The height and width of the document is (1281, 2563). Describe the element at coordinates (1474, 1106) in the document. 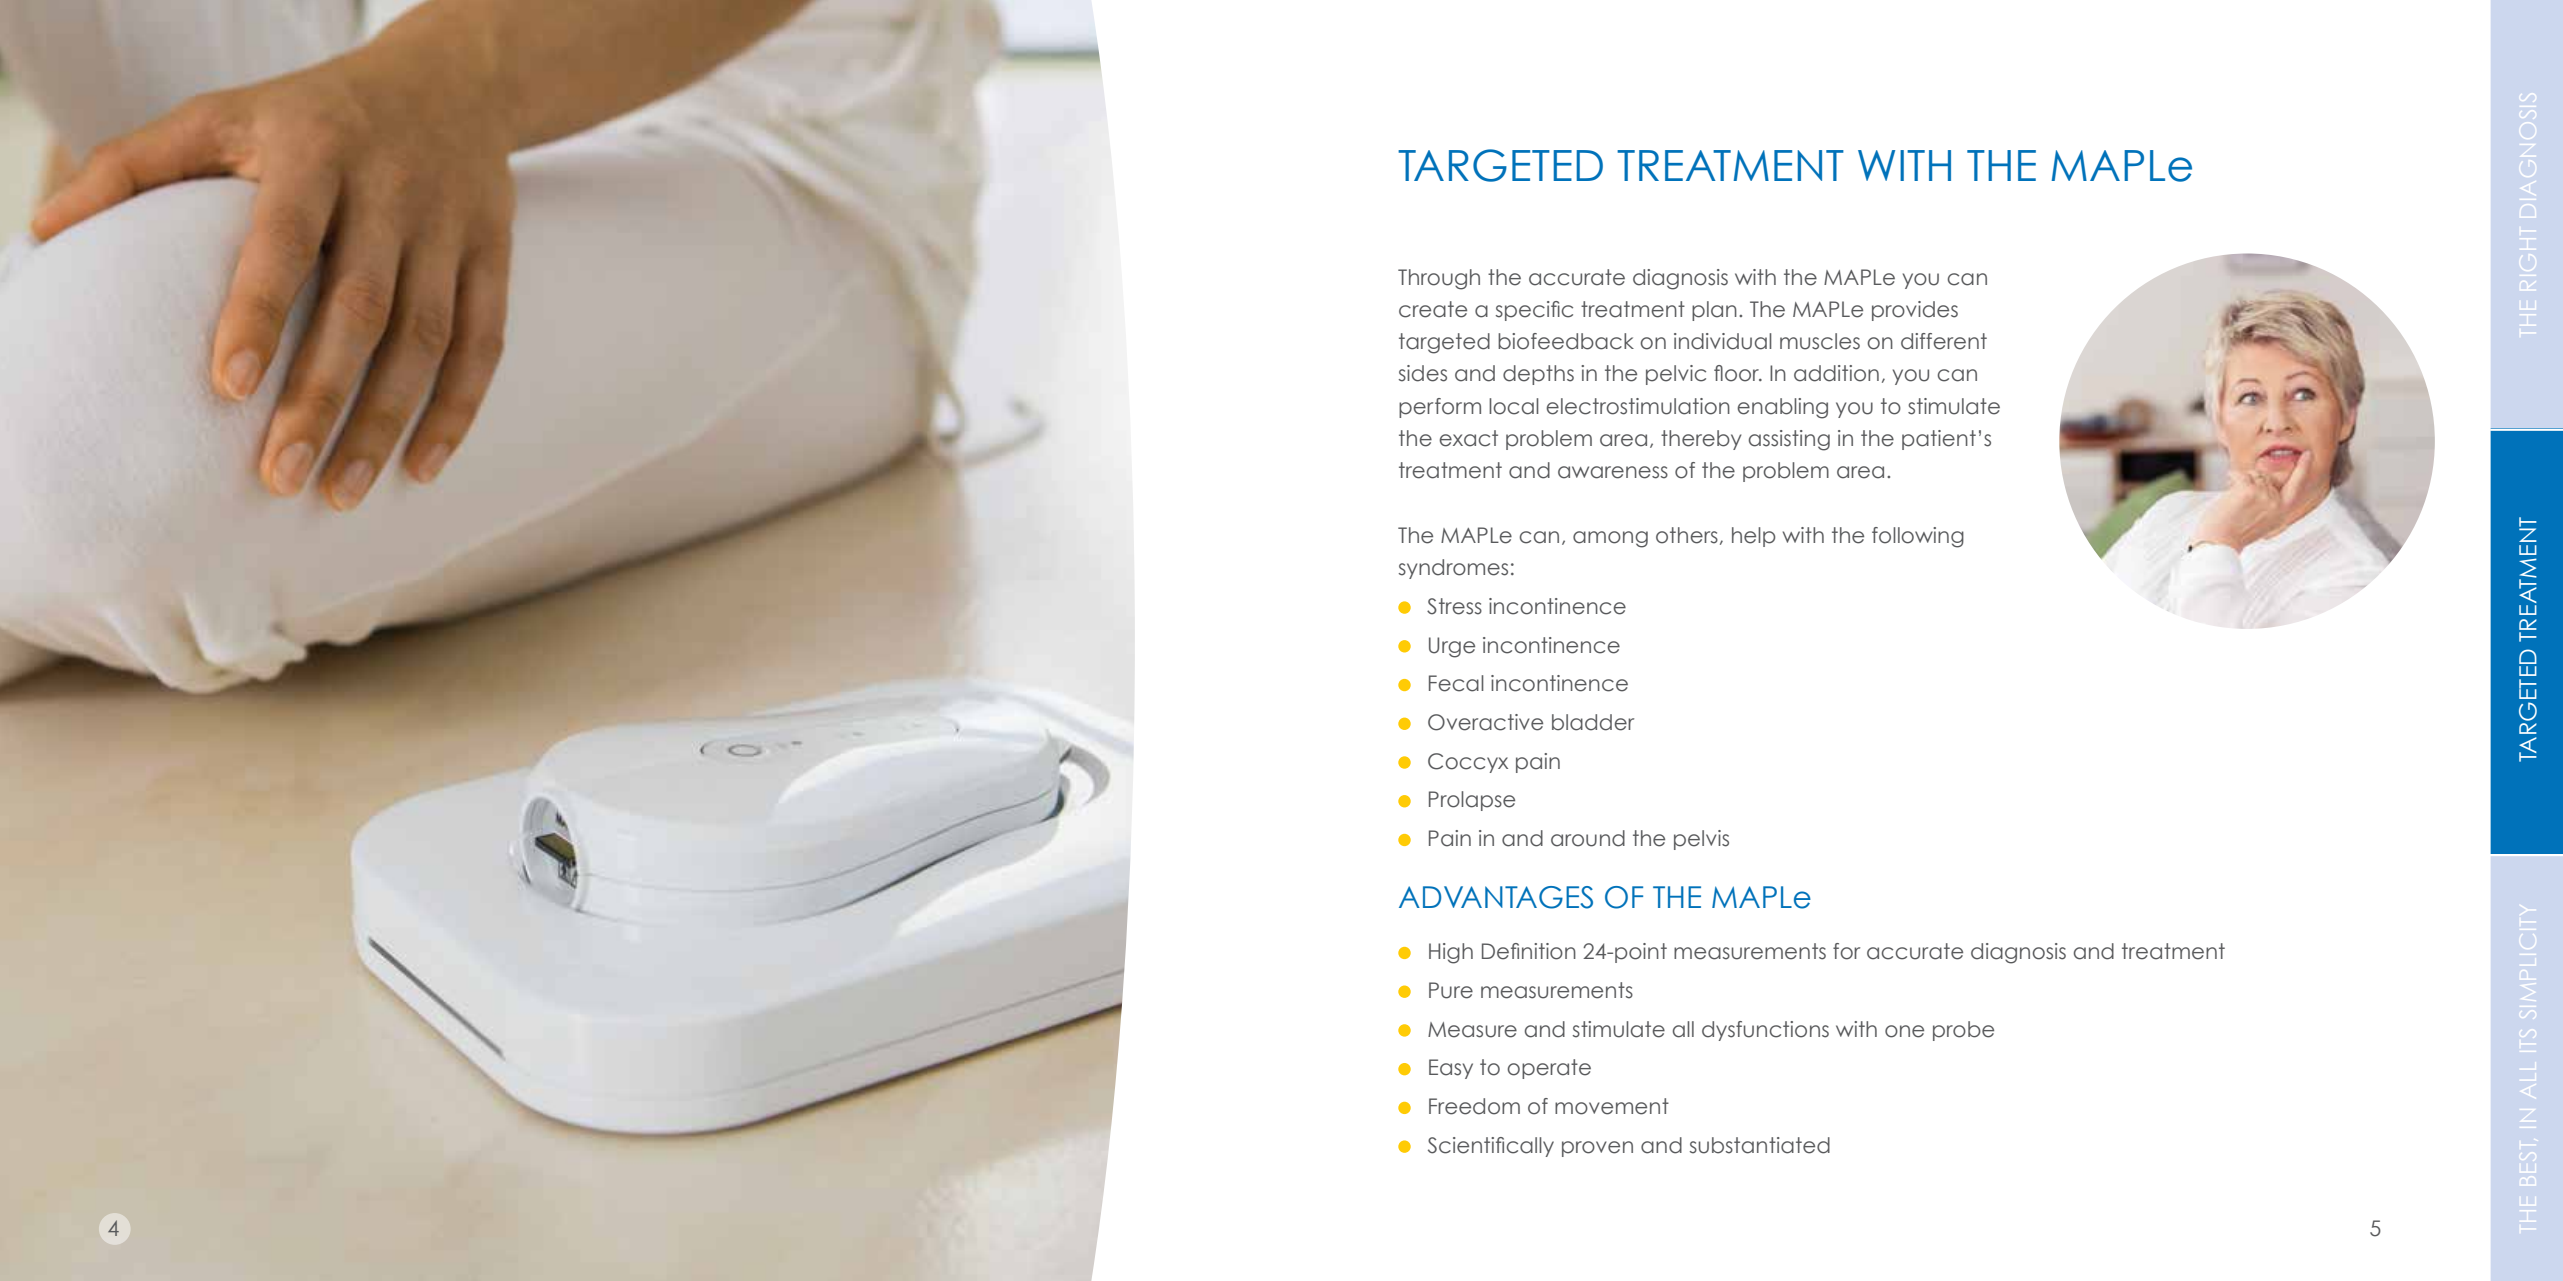

I see `Freedom` at that location.
